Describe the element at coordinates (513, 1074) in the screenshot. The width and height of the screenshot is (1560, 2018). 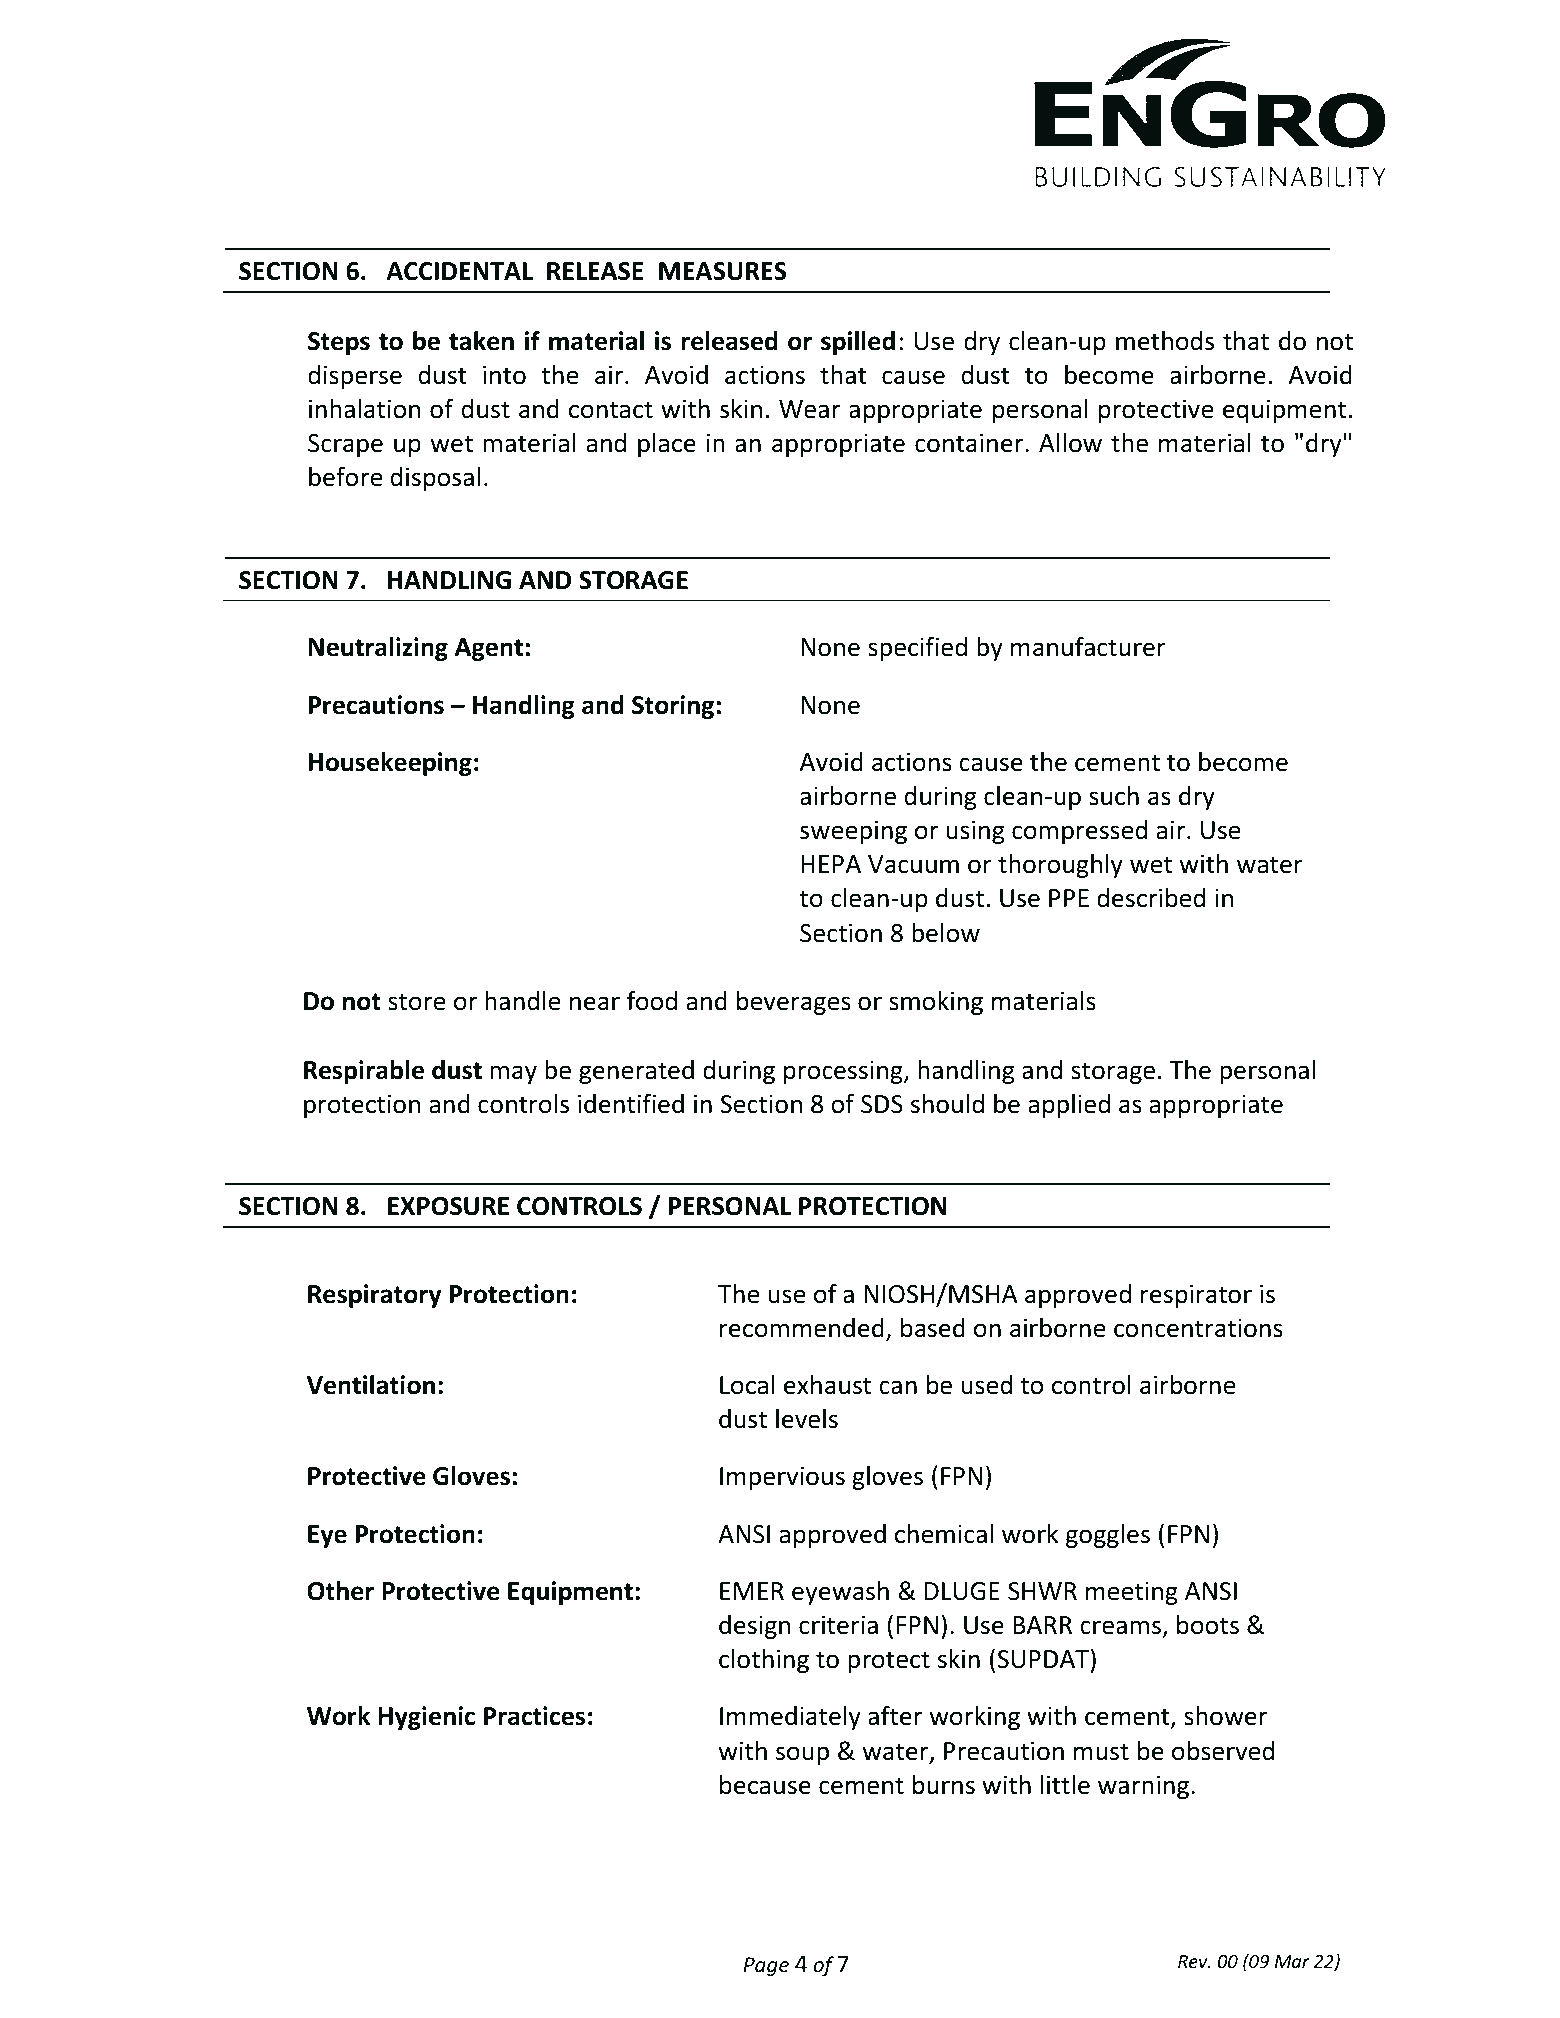
I see `may` at that location.
